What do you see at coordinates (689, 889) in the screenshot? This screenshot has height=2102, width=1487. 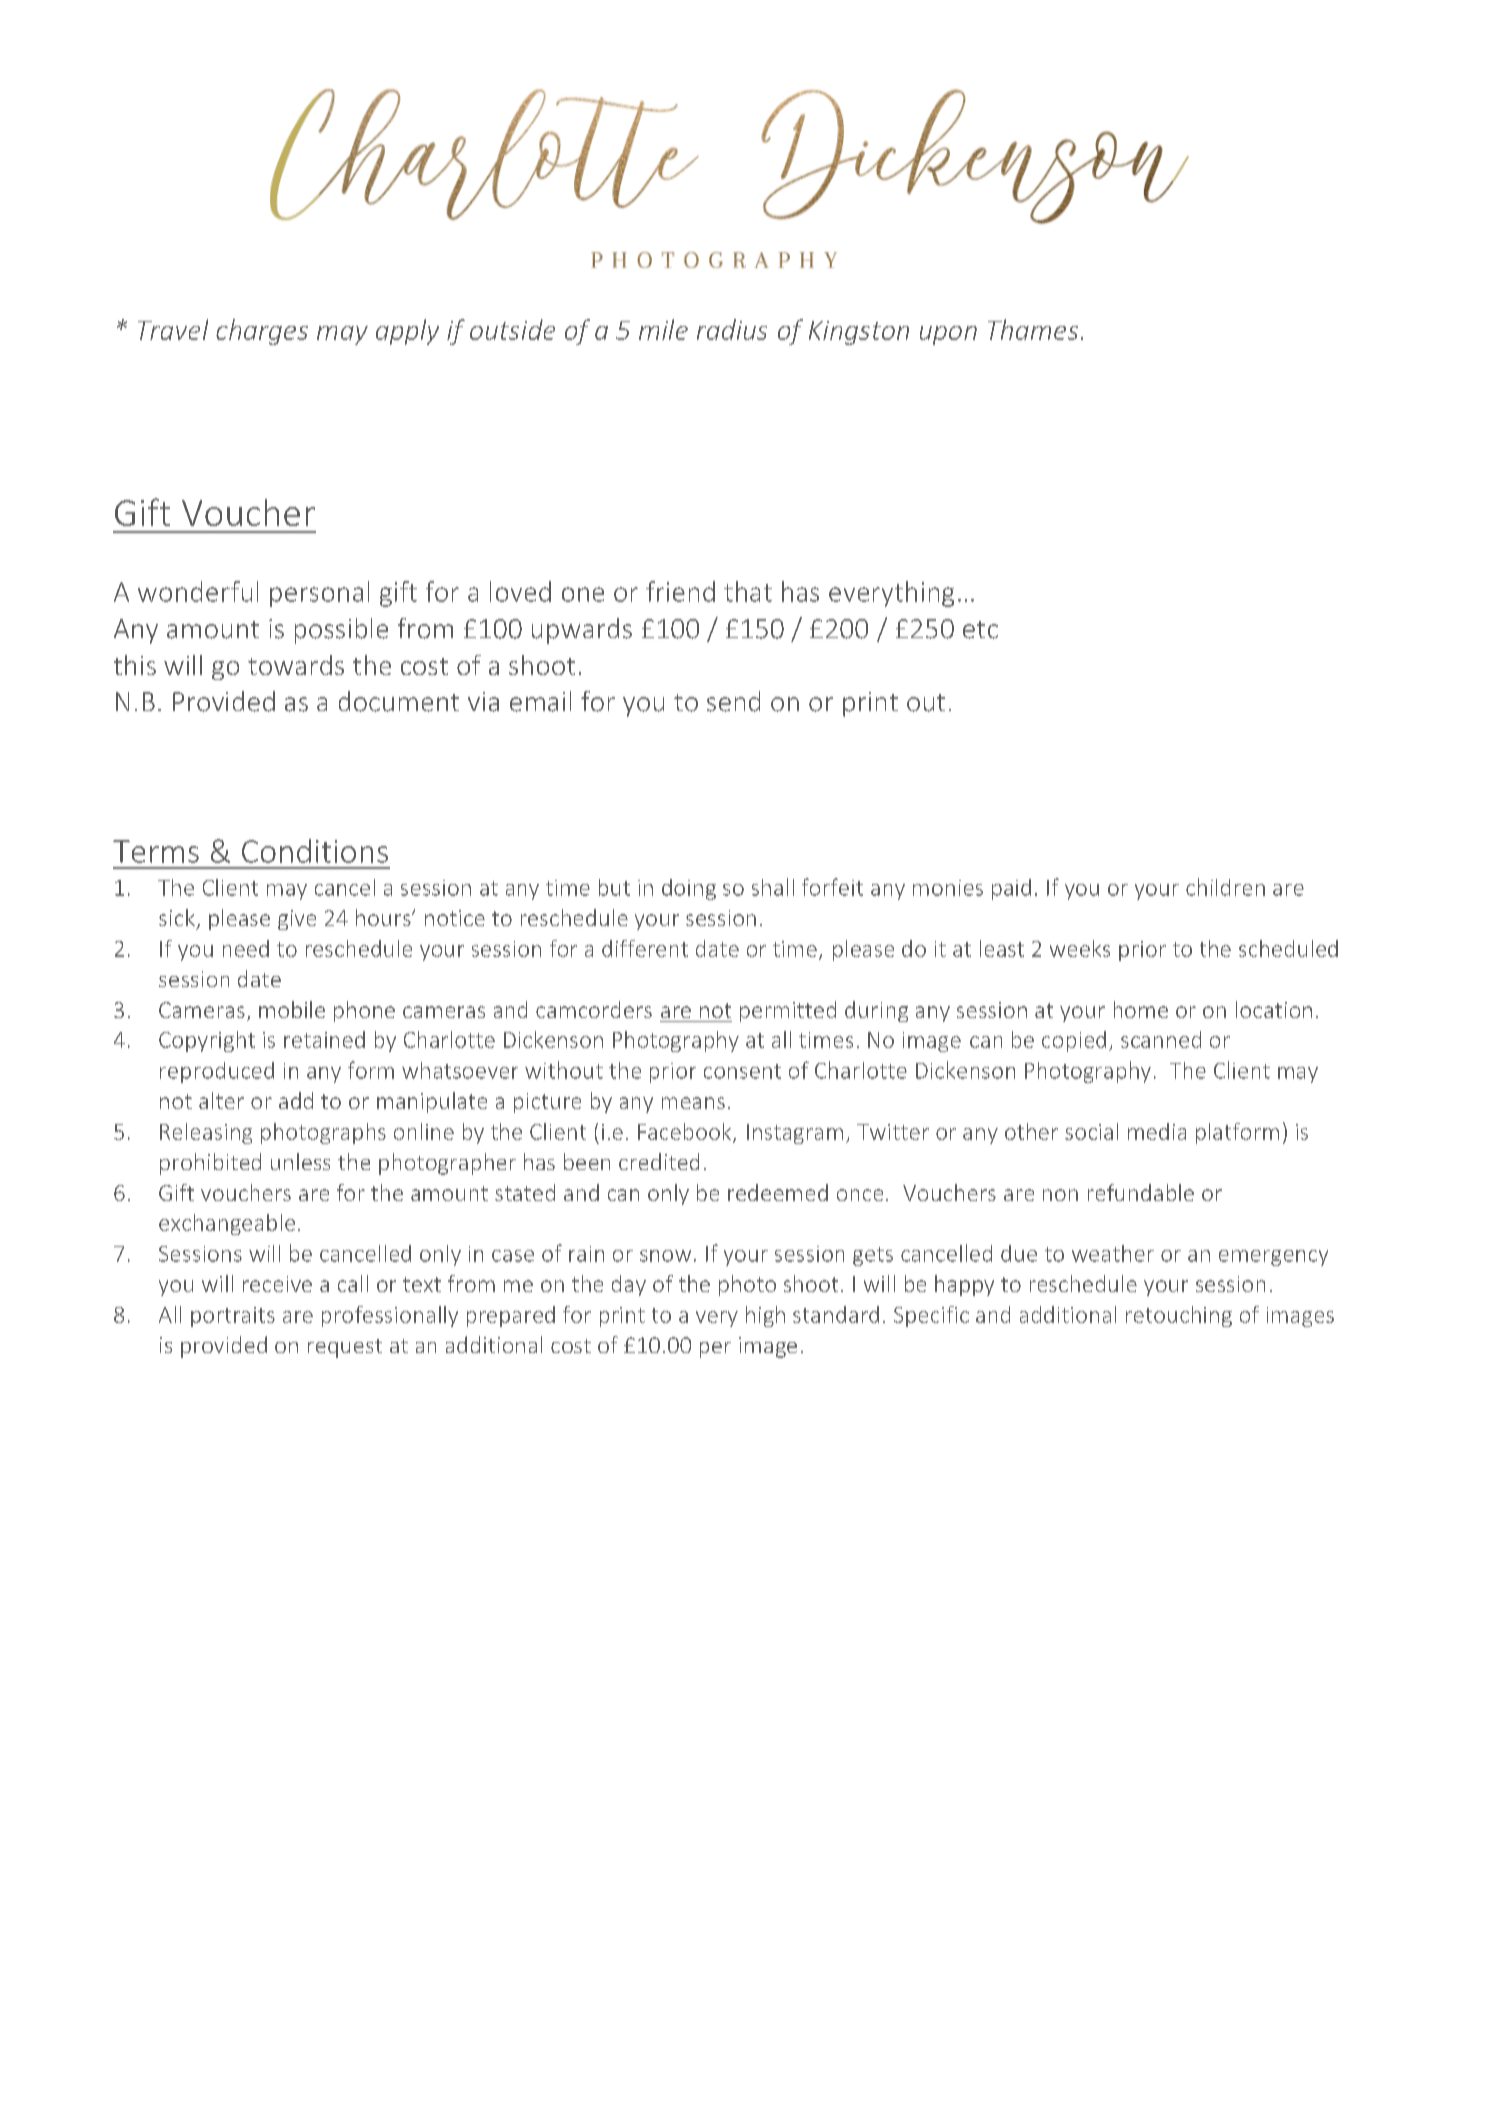 I see `doing` at bounding box center [689, 889].
